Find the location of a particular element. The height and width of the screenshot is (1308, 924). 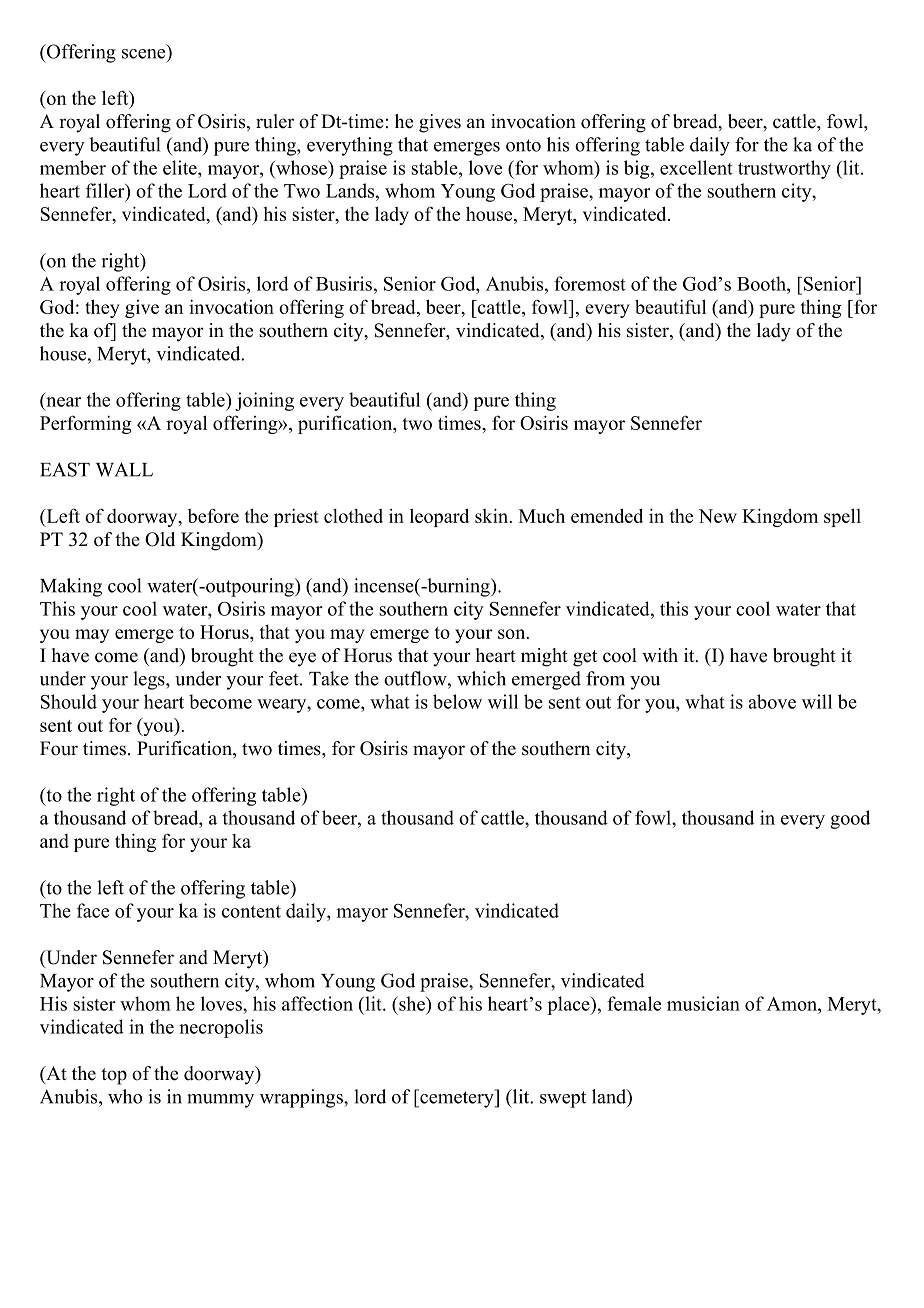

Booth is located at coordinates (762, 283).
